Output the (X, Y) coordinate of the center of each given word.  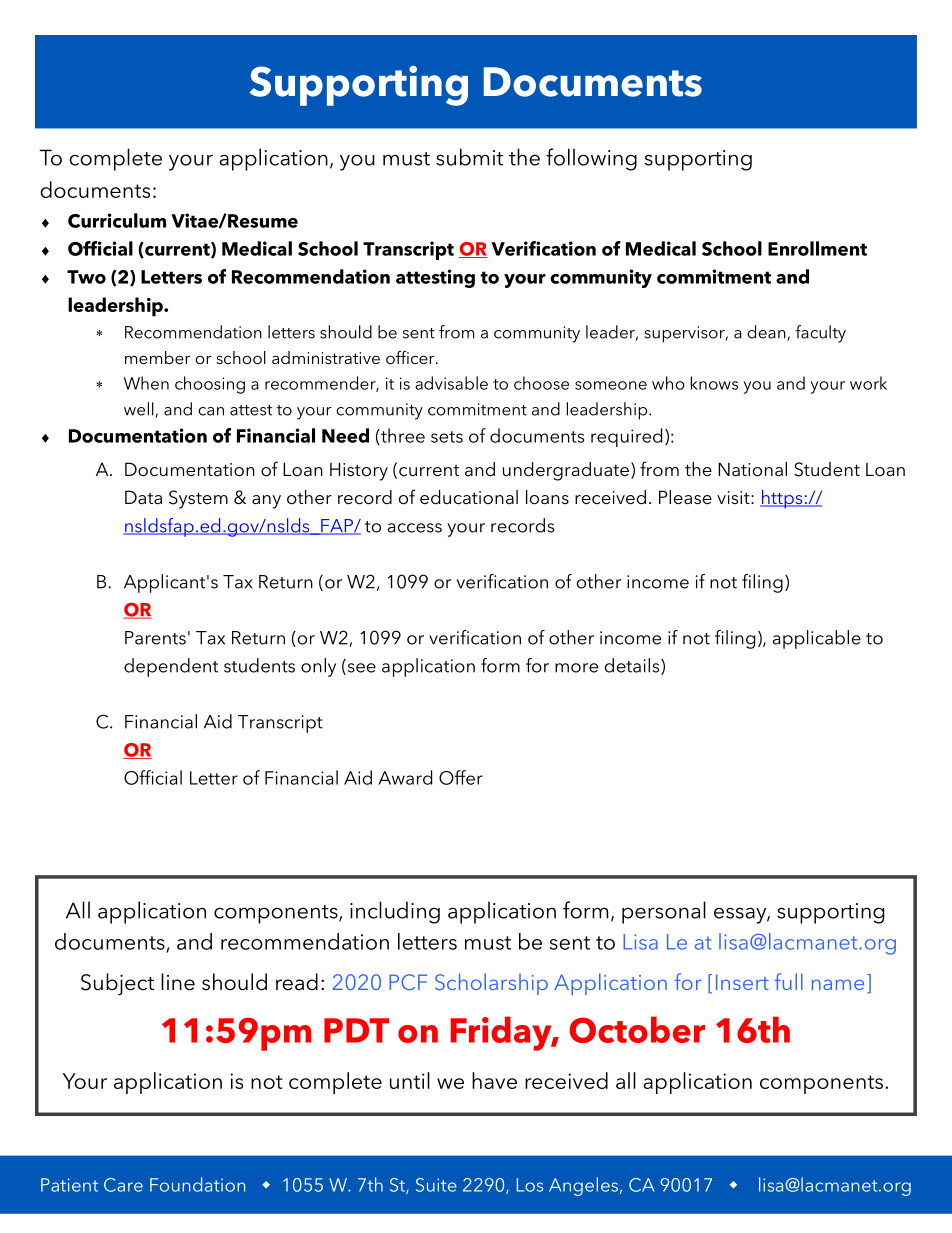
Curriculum (117, 220)
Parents (155, 638)
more (576, 668)
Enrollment (817, 248)
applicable (817, 639)
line (178, 982)
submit (469, 157)
